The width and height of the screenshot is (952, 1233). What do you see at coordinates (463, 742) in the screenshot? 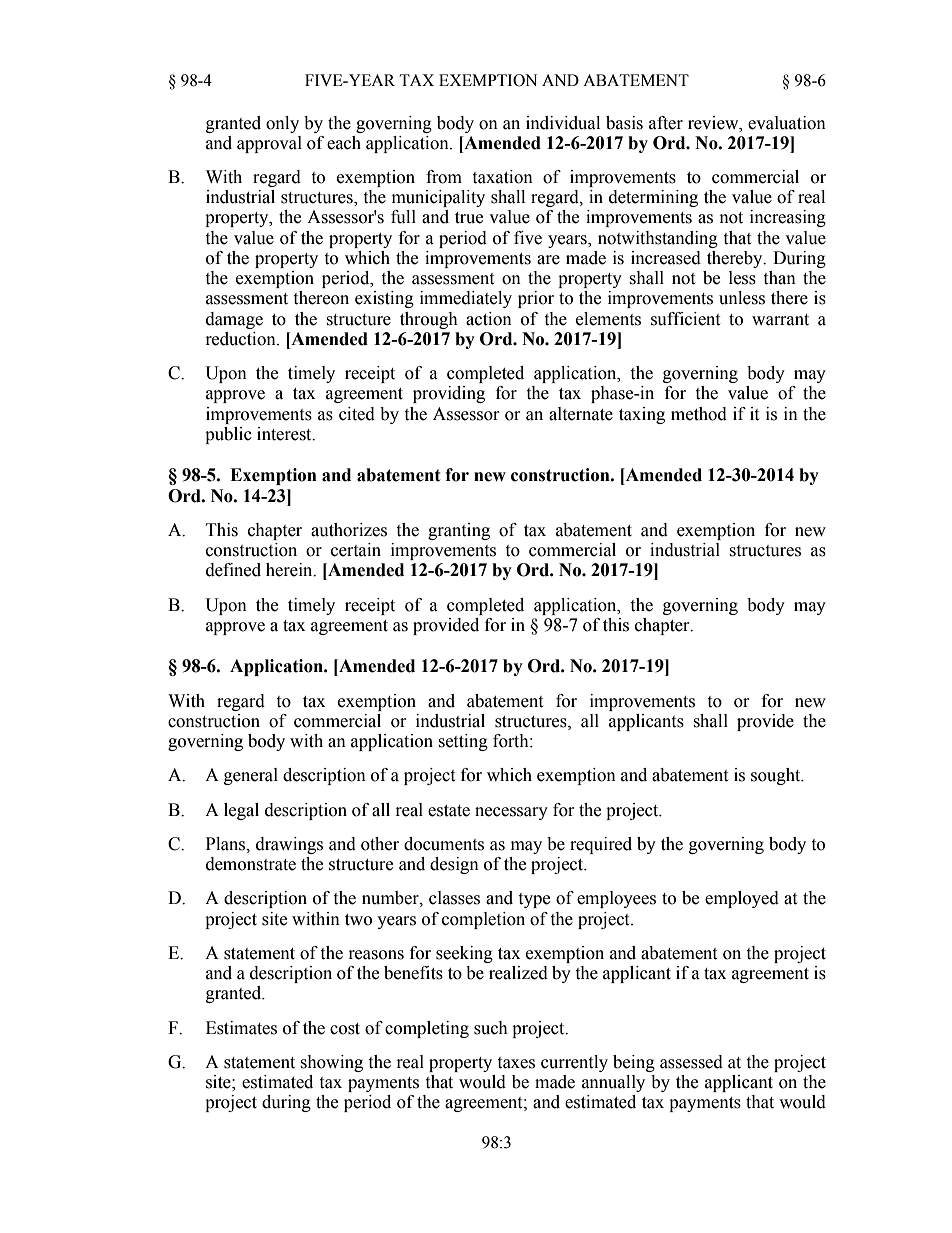
I see `setting` at bounding box center [463, 742].
